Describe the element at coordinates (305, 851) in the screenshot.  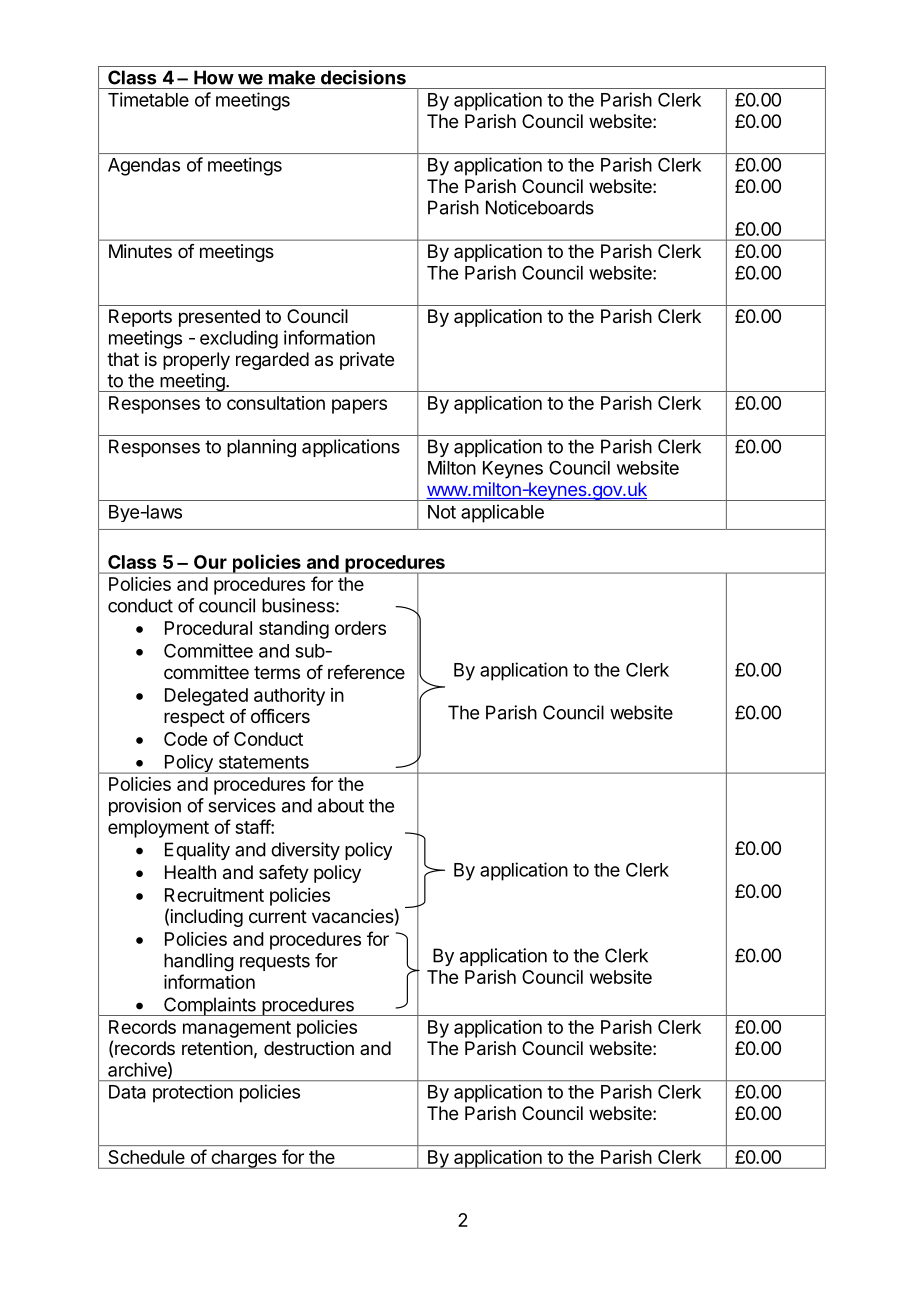
I see `diversity` at that location.
